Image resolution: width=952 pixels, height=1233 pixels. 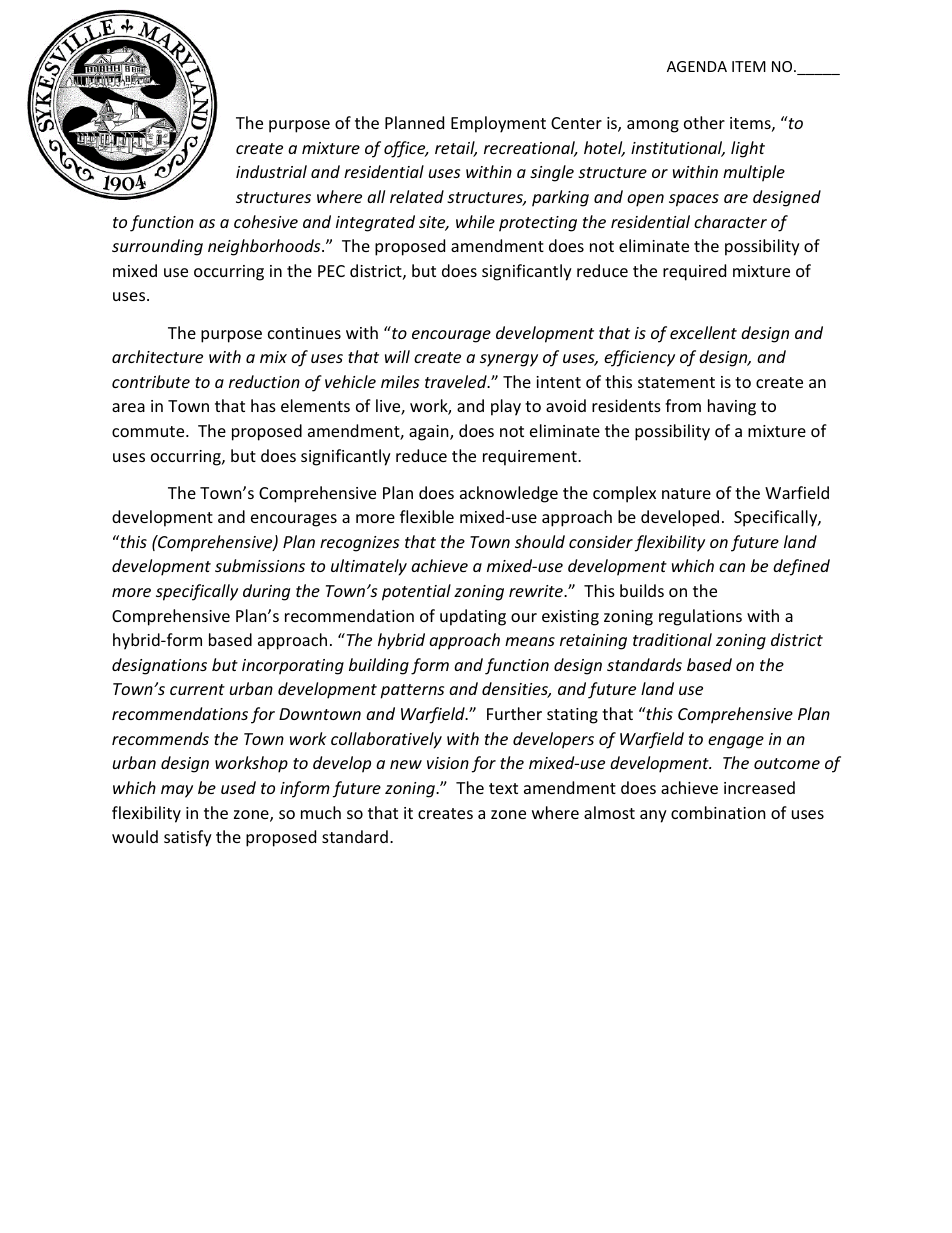 What do you see at coordinates (718, 812) in the screenshot?
I see `combination` at bounding box center [718, 812].
